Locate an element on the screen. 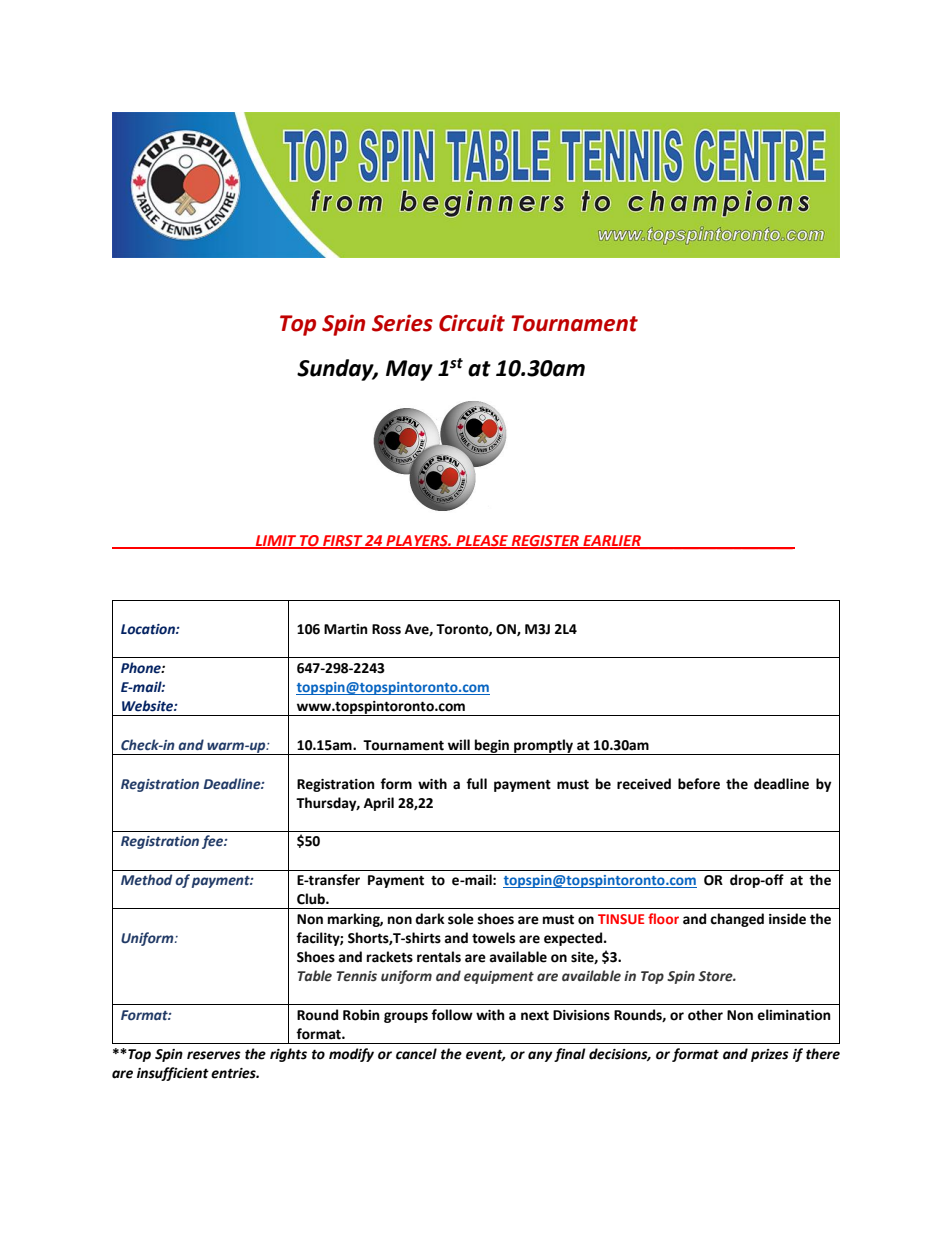 The width and height of the screenshot is (952, 1233). LIMIT is located at coordinates (276, 541).
